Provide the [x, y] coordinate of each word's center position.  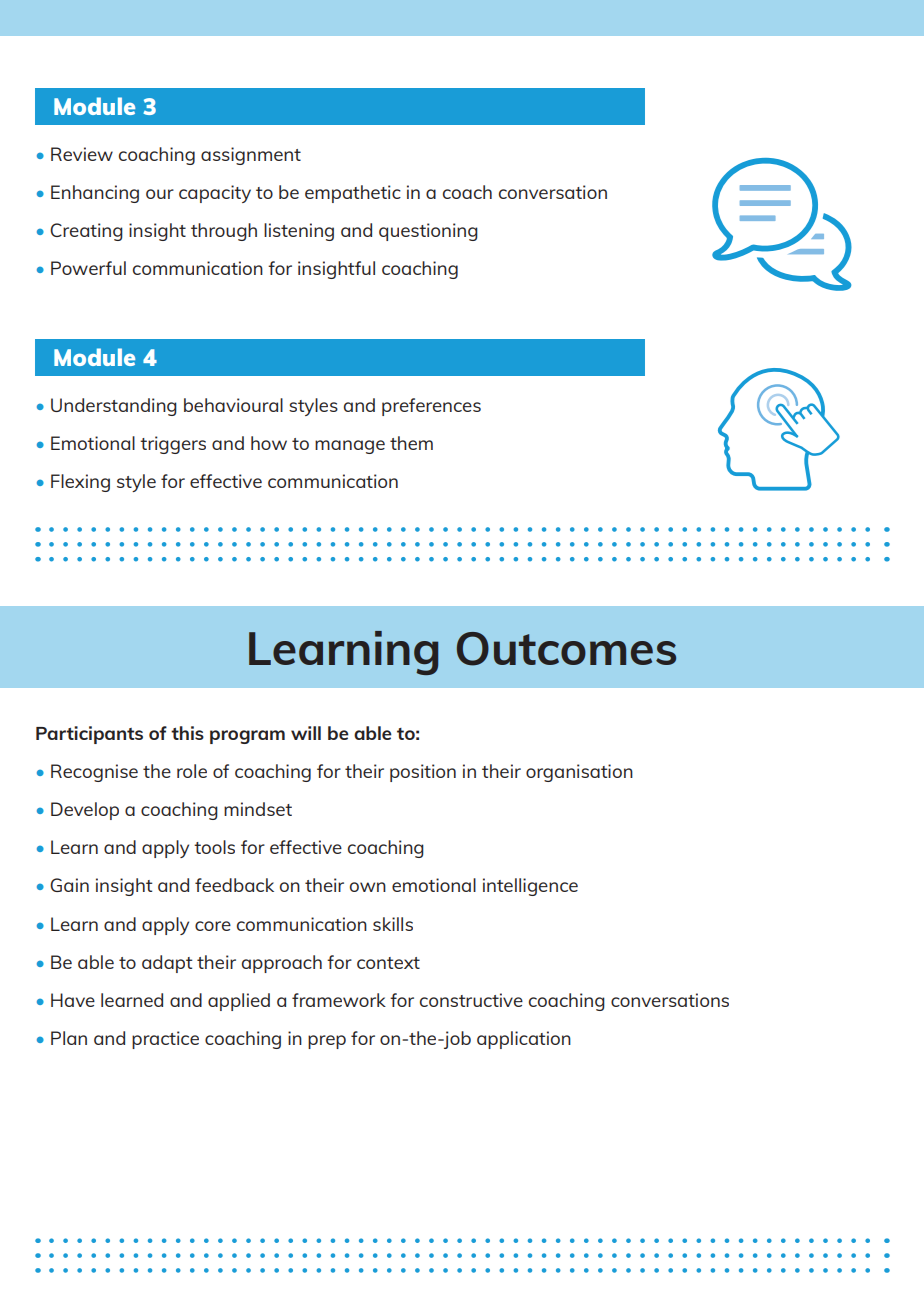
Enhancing [95, 194]
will [306, 733]
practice [165, 1040]
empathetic [353, 194]
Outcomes [566, 649]
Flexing [80, 483]
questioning [428, 232]
